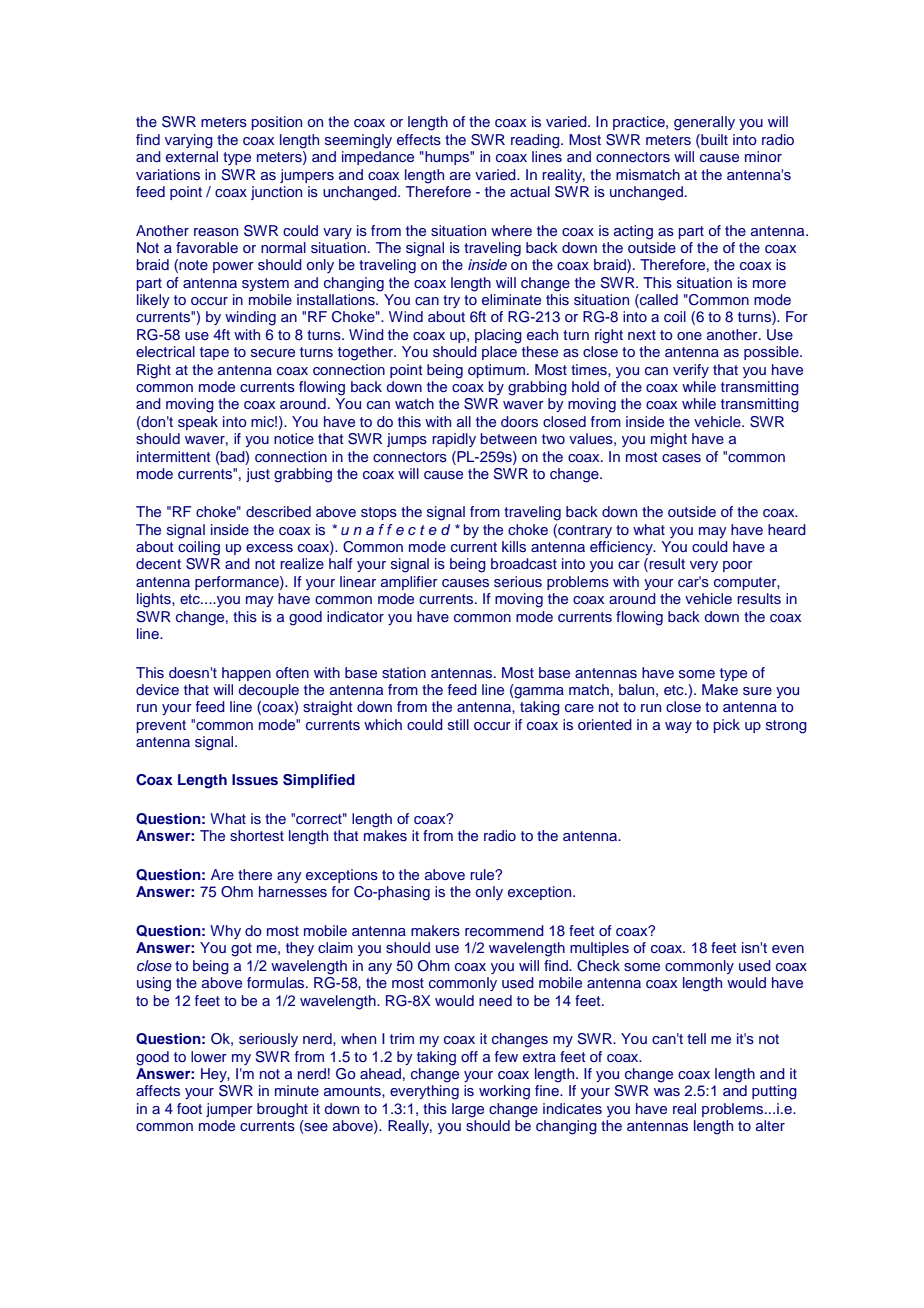  What do you see at coordinates (726, 726) in the screenshot?
I see `pick` at bounding box center [726, 726].
